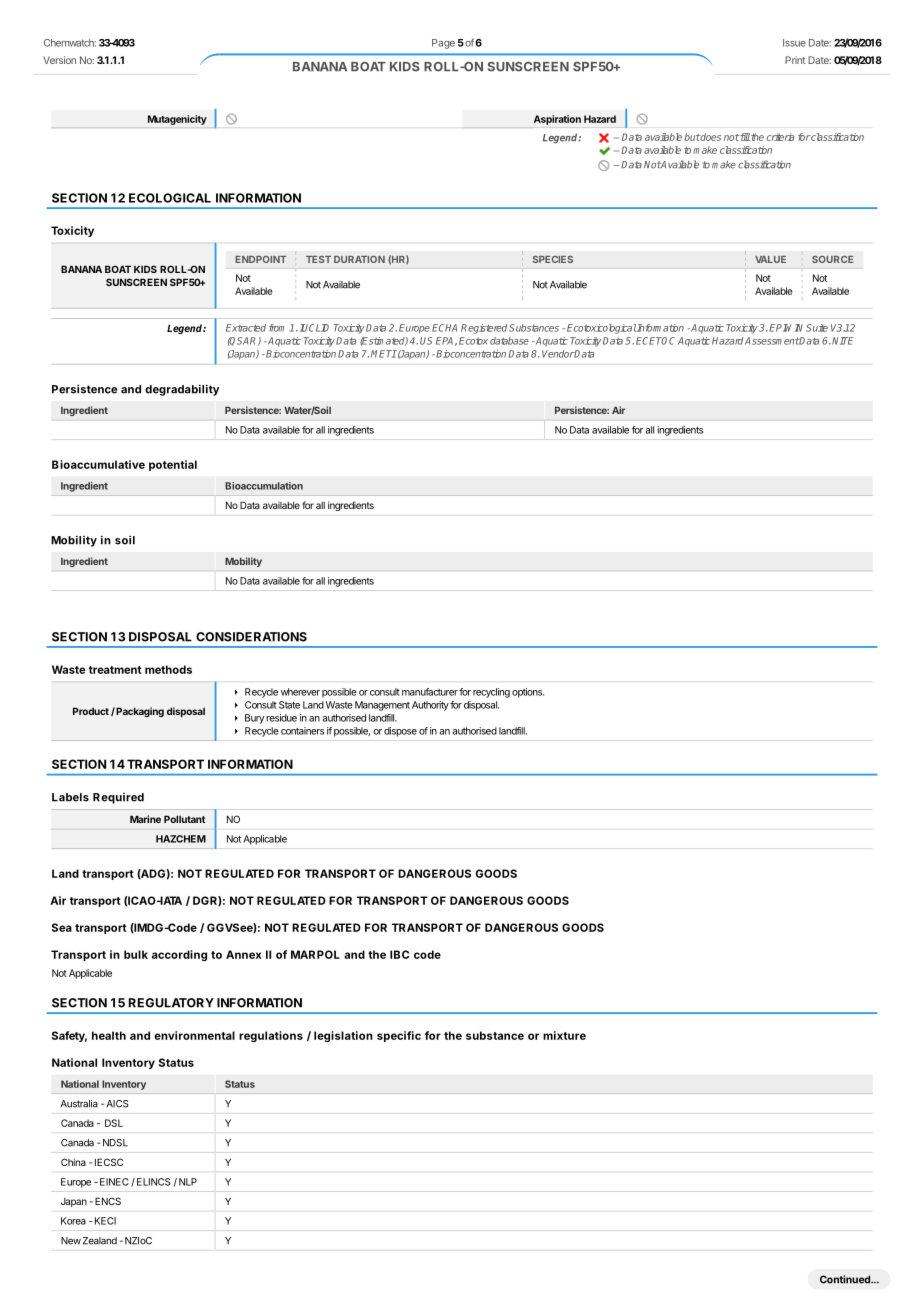 The width and height of the screenshot is (924, 1308). I want to click on Marine, so click(145, 819).
